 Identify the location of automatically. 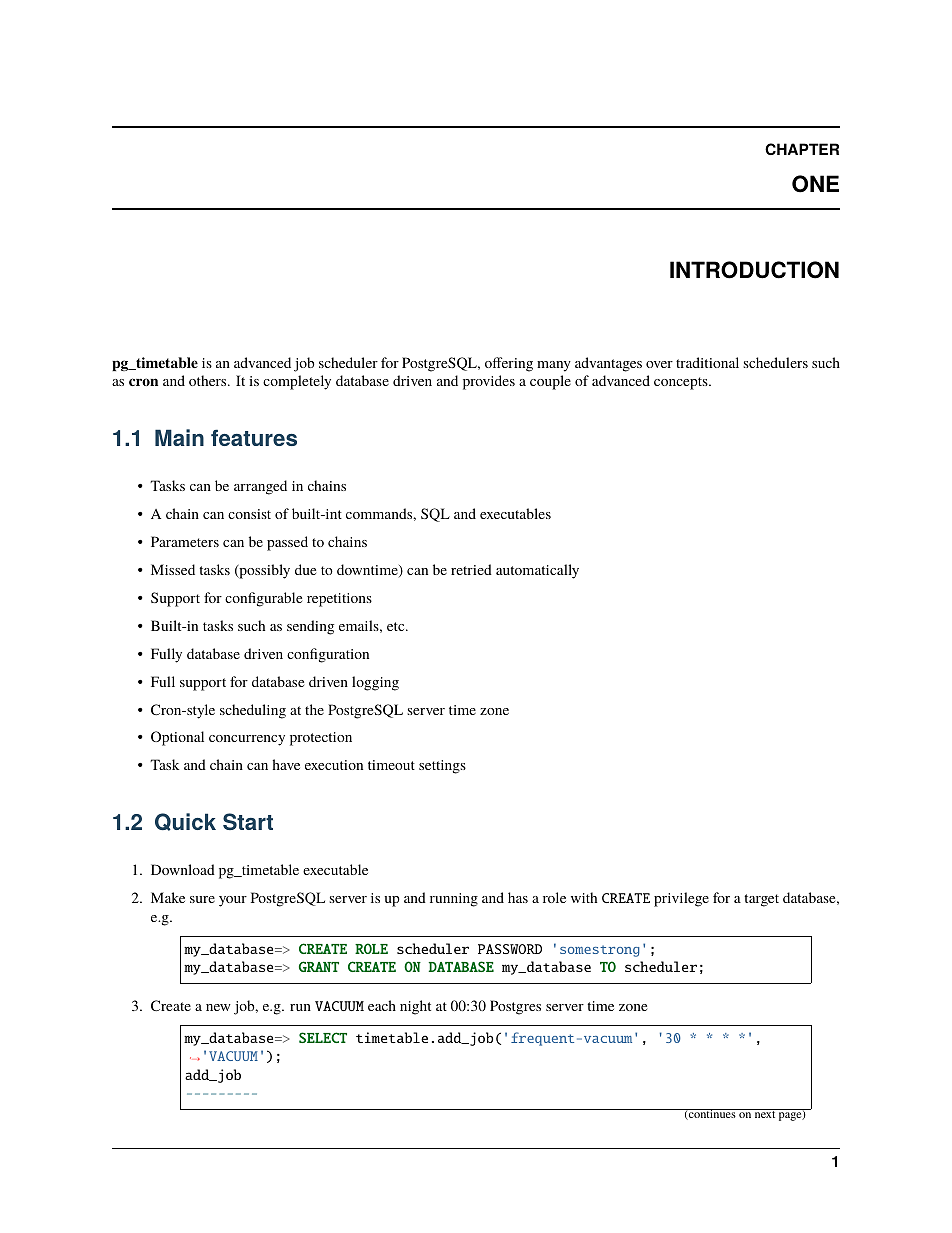
(537, 571).
